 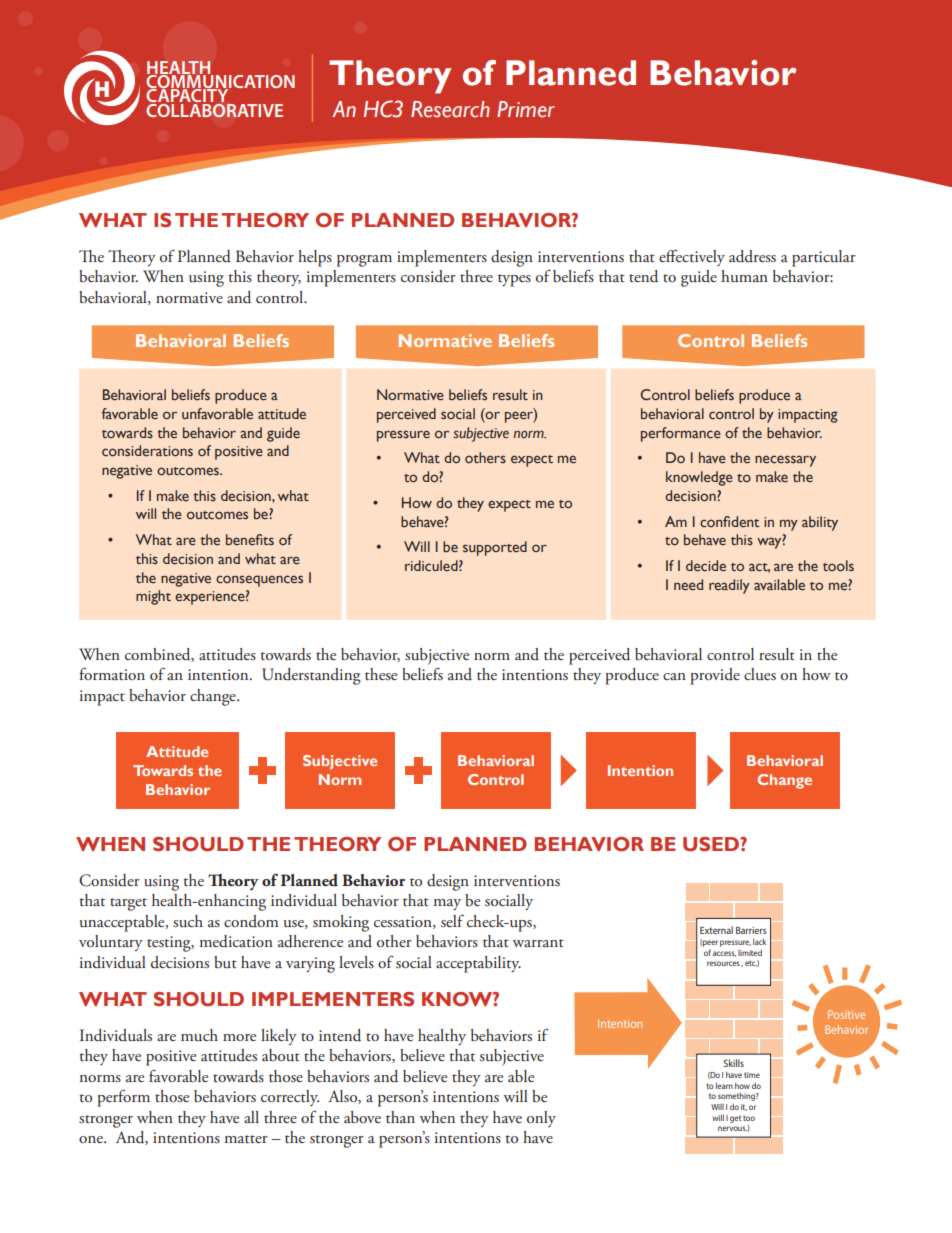 I want to click on only, so click(x=541, y=1119).
